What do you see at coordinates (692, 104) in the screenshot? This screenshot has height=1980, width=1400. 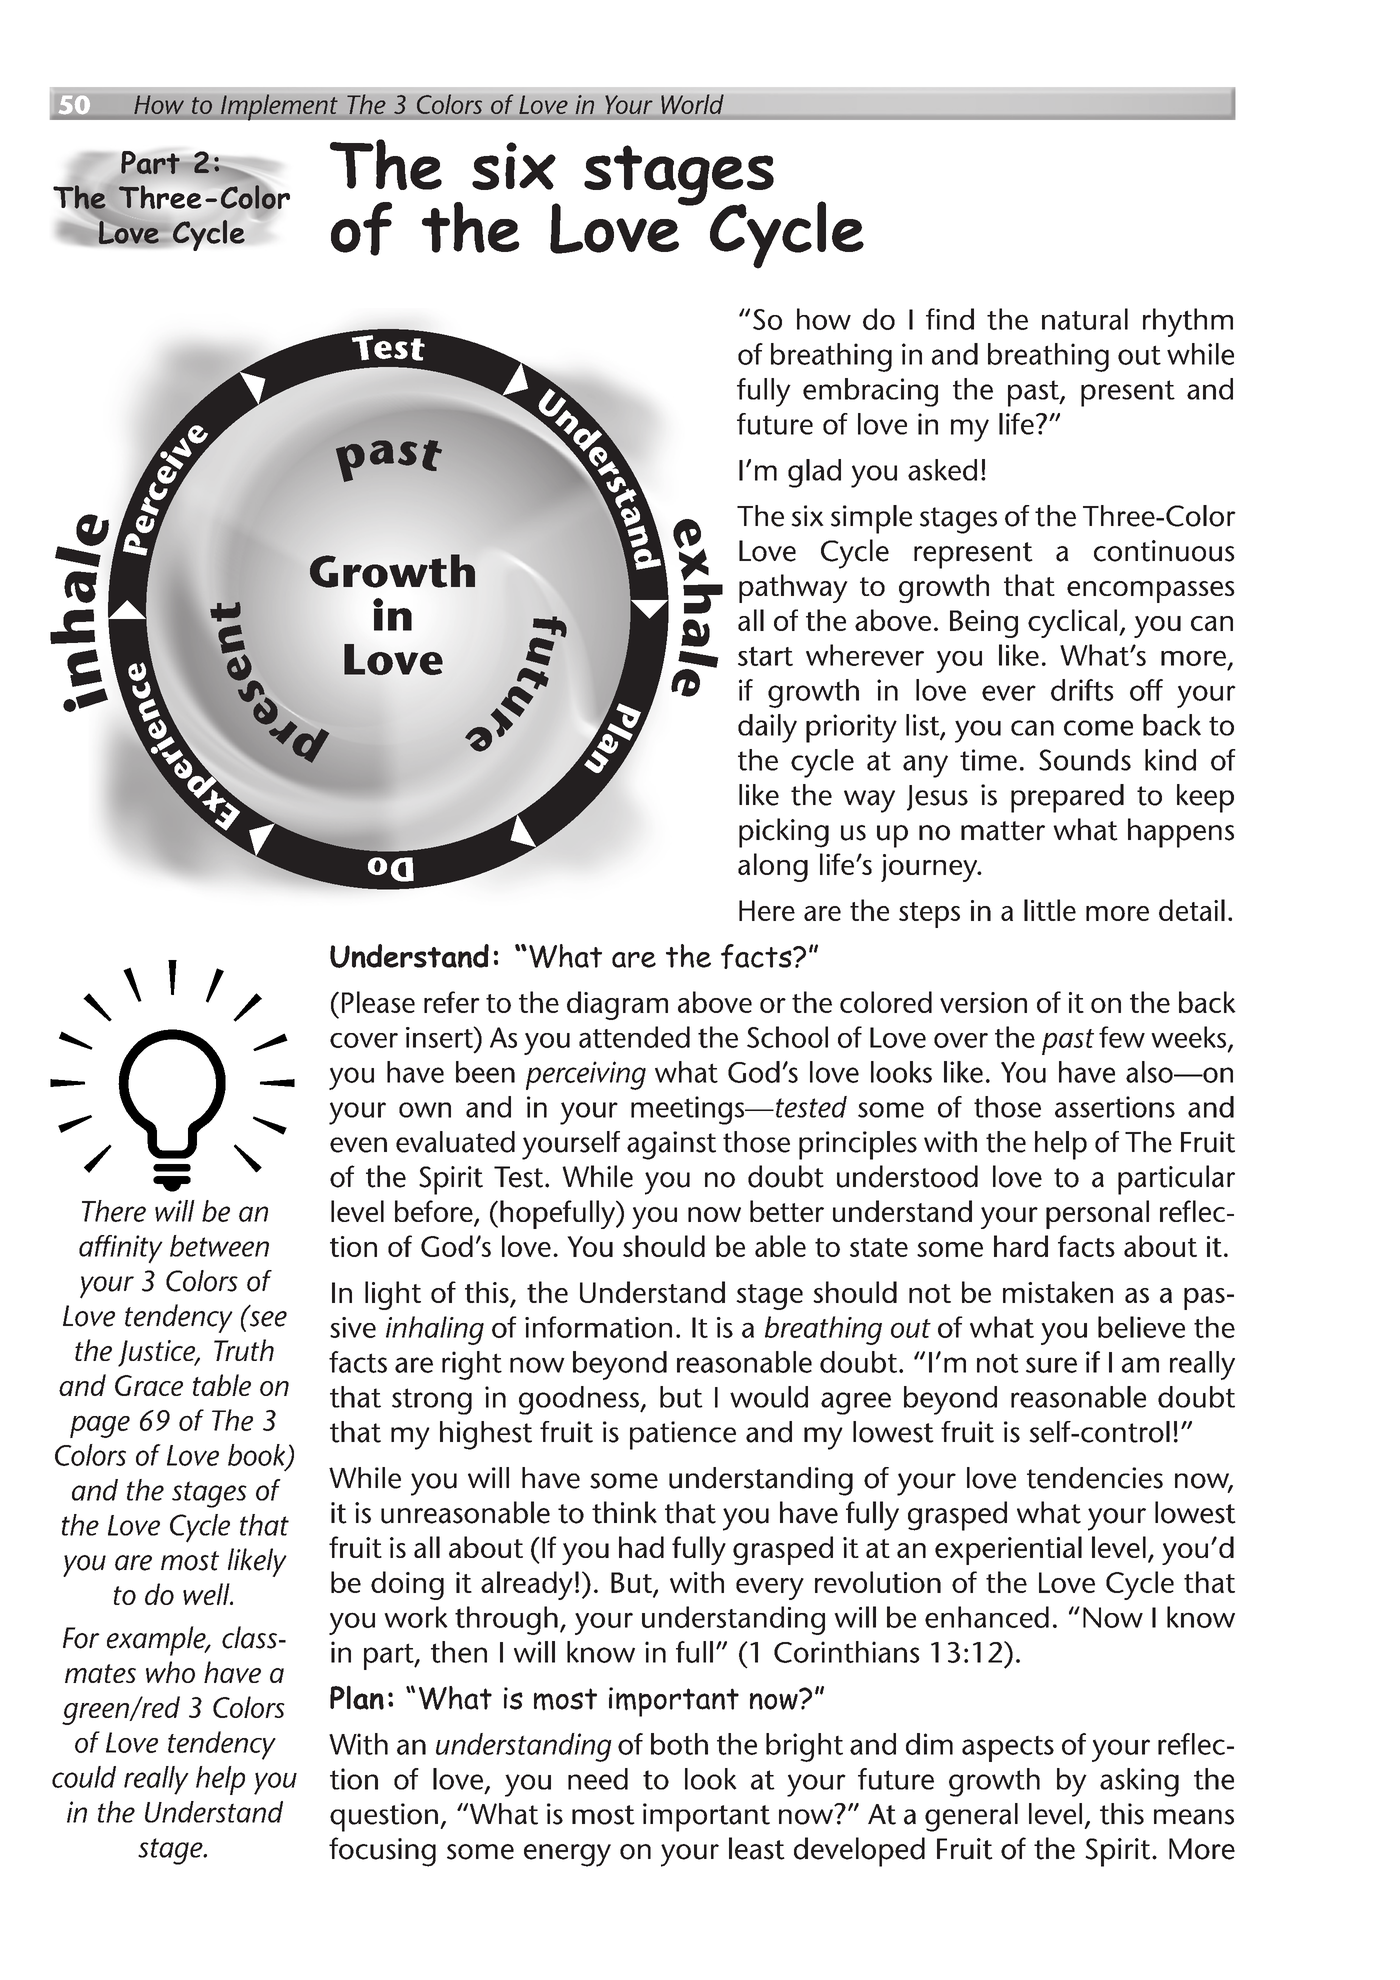 I see `World` at bounding box center [692, 104].
